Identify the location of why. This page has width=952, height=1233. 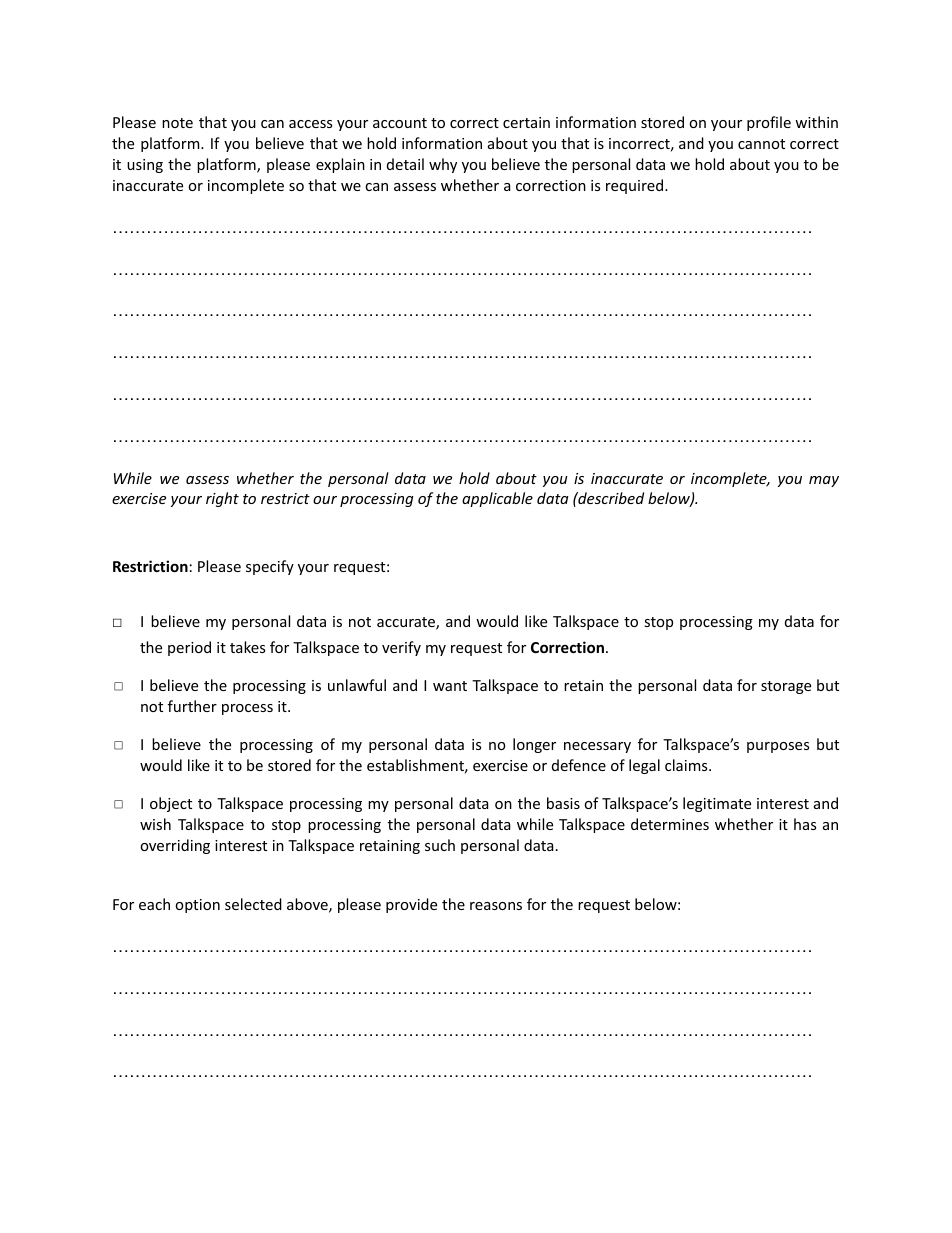
(443, 165).
